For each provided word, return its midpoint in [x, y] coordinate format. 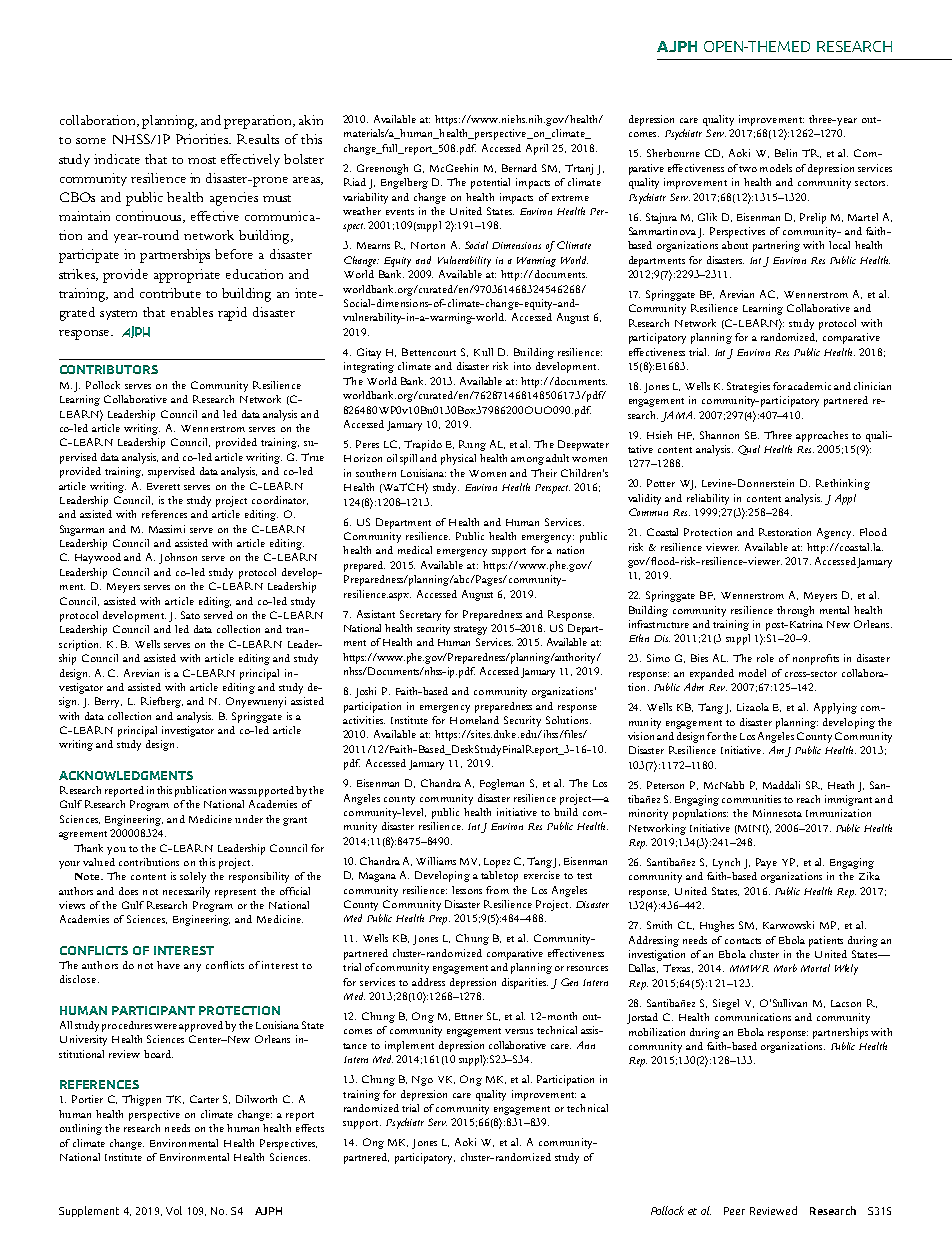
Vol [174, 1210]
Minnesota [777, 813]
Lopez [497, 863]
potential [490, 183]
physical [458, 459]
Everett [163, 486]
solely [193, 877]
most [202, 160]
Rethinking [843, 484]
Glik [707, 217]
